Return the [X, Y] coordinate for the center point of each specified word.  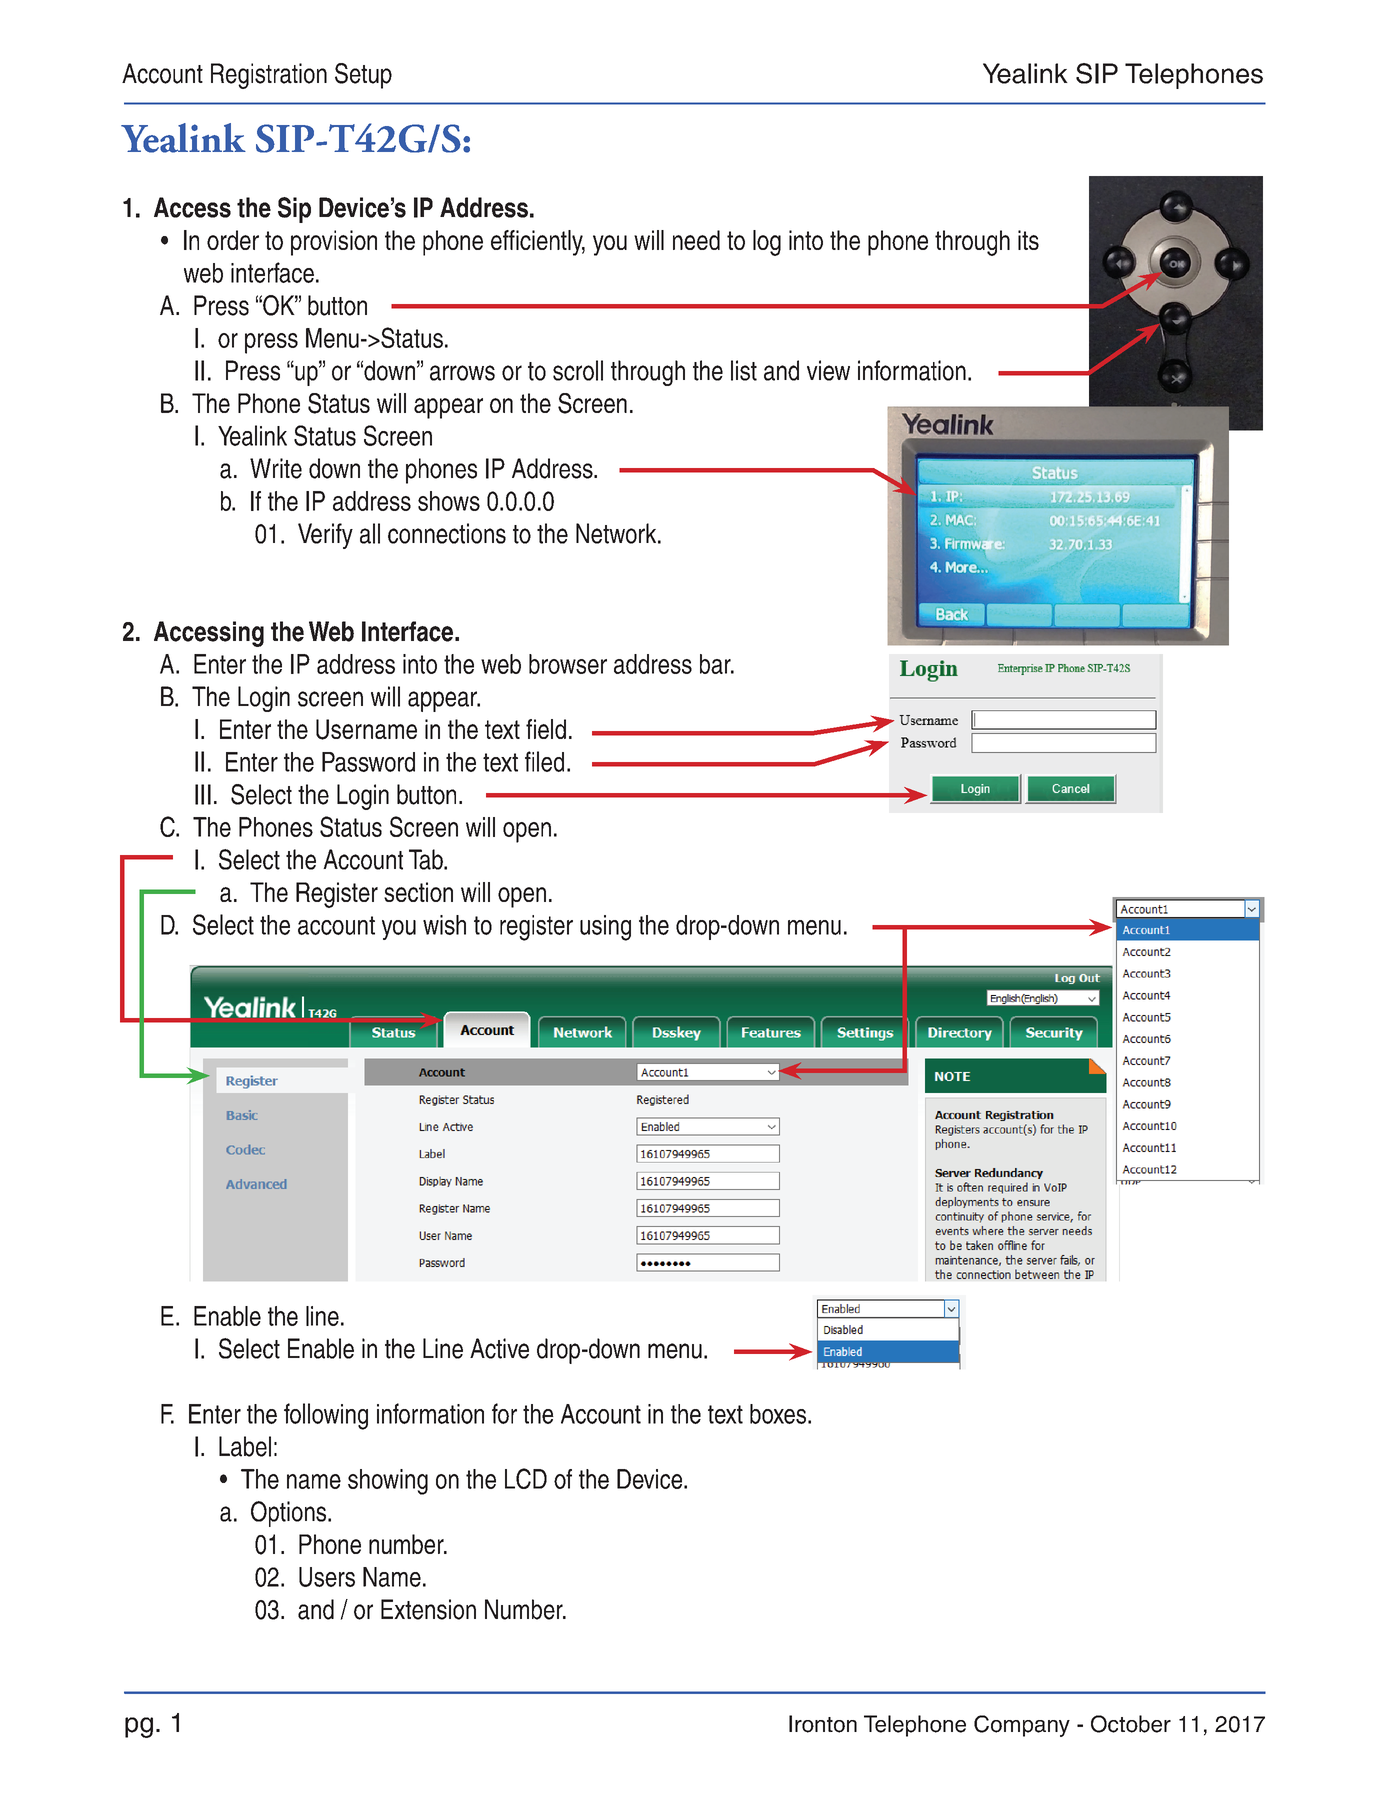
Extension [428, 1609]
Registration [269, 76]
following [326, 1416]
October [1131, 1724]
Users [327, 1577]
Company [1022, 1726]
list [744, 370]
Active [499, 1348]
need [696, 240]
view [828, 370]
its [1028, 240]
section [418, 892]
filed [544, 761]
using [605, 928]
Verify [325, 536]
